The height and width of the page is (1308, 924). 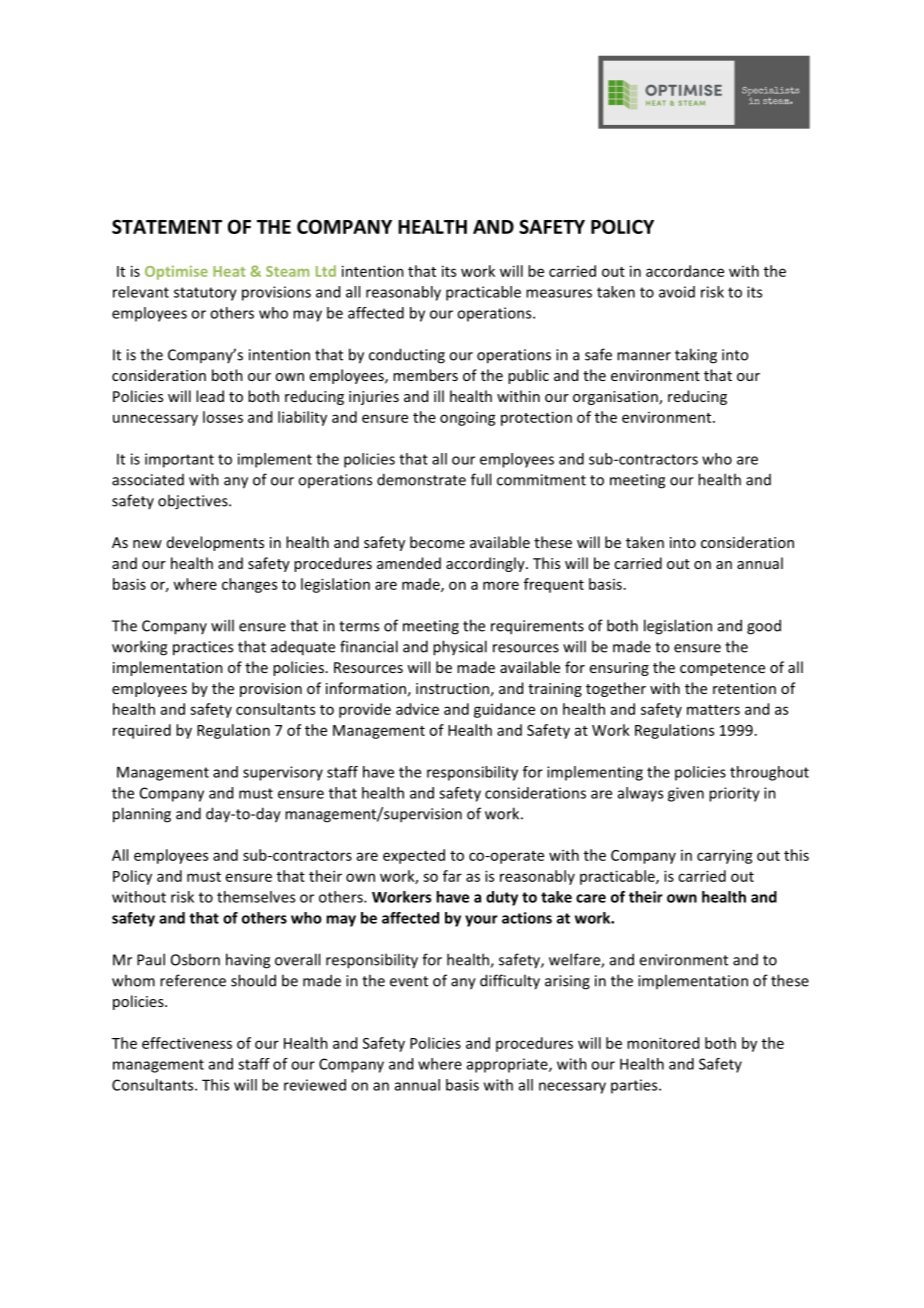 I want to click on expected, so click(x=414, y=856).
